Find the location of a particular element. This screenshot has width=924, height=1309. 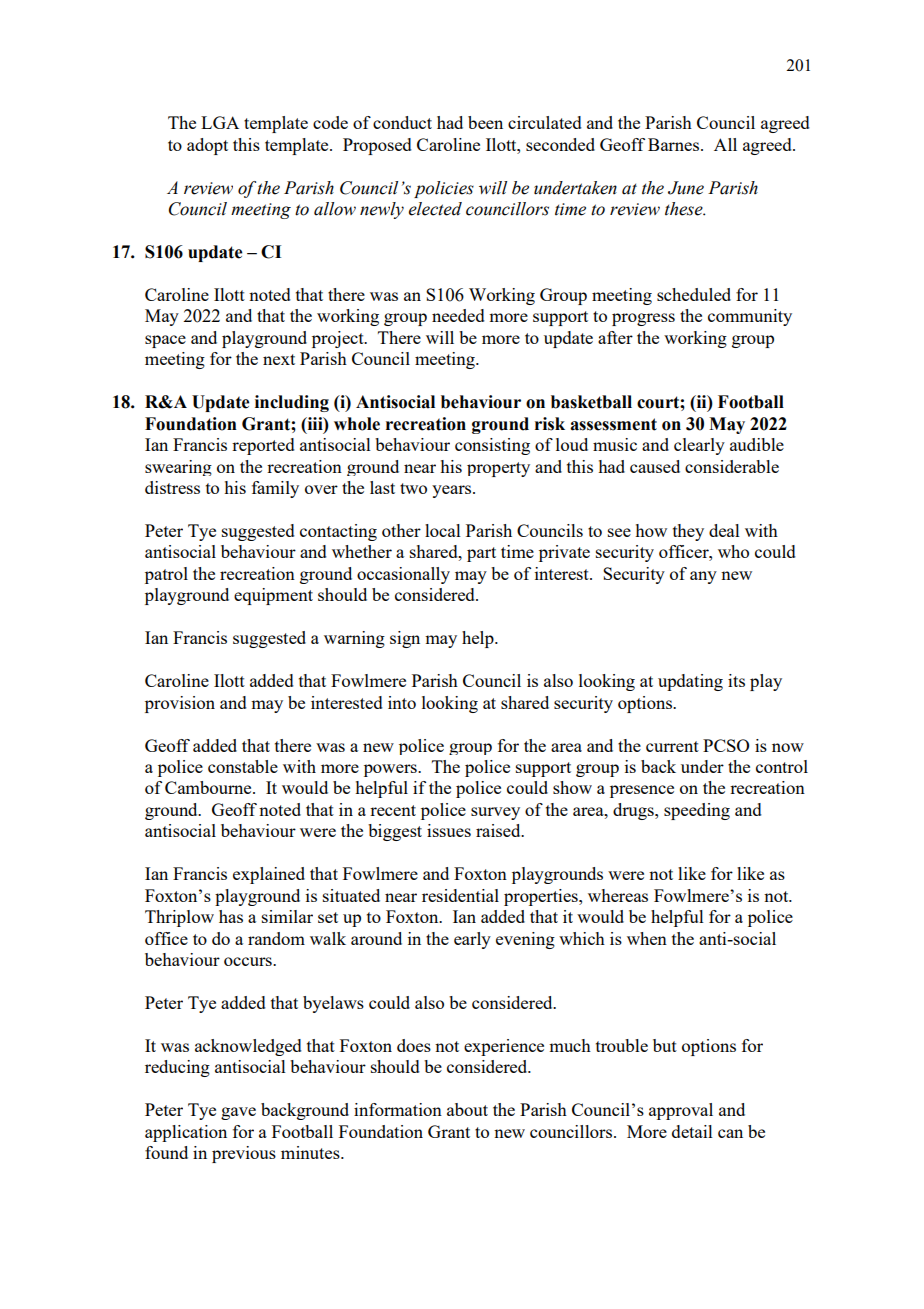

survey is located at coordinates (495, 813).
